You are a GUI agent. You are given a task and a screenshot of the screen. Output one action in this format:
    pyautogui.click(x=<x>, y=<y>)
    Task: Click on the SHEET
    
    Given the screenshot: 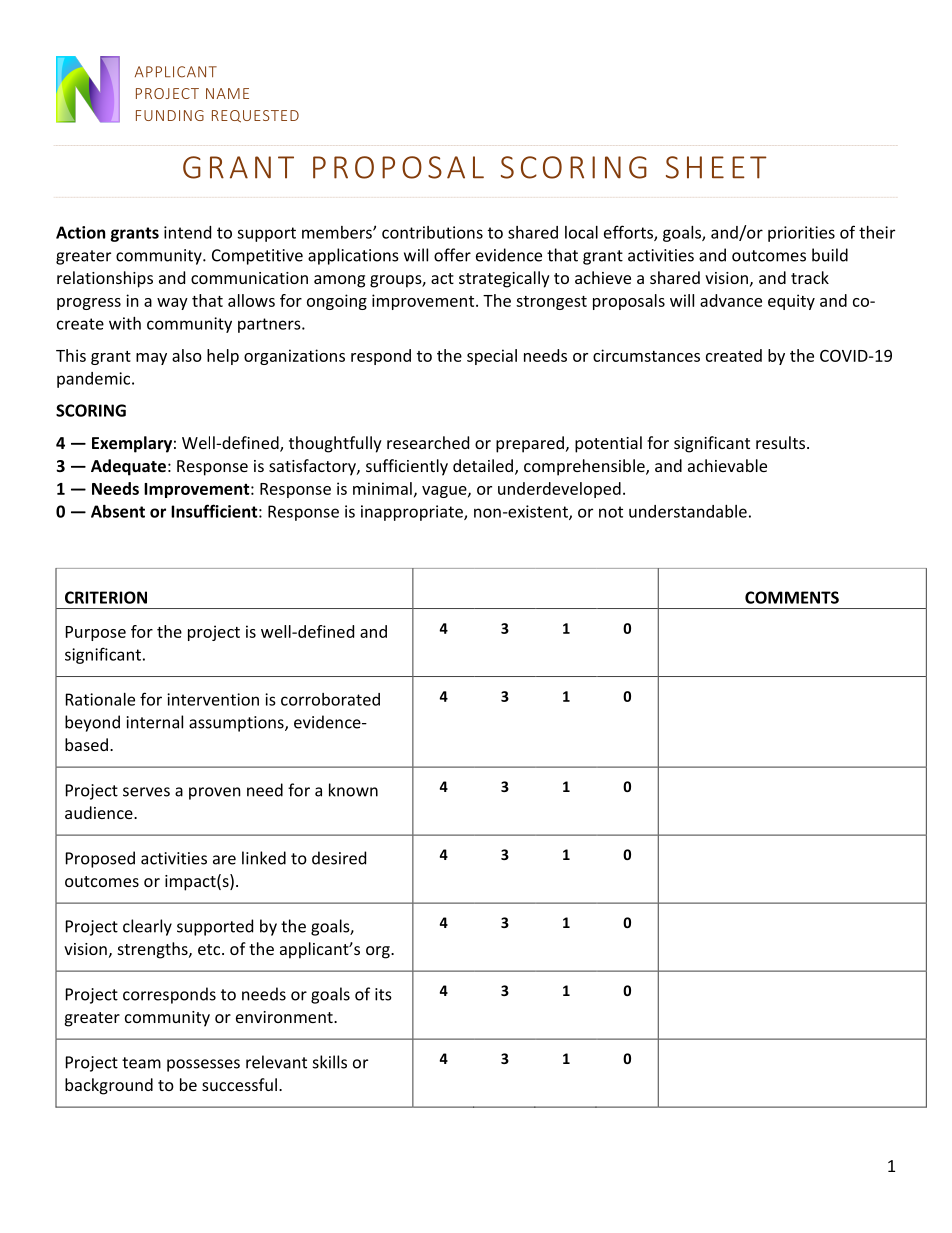 What is the action you would take?
    pyautogui.click(x=716, y=167)
